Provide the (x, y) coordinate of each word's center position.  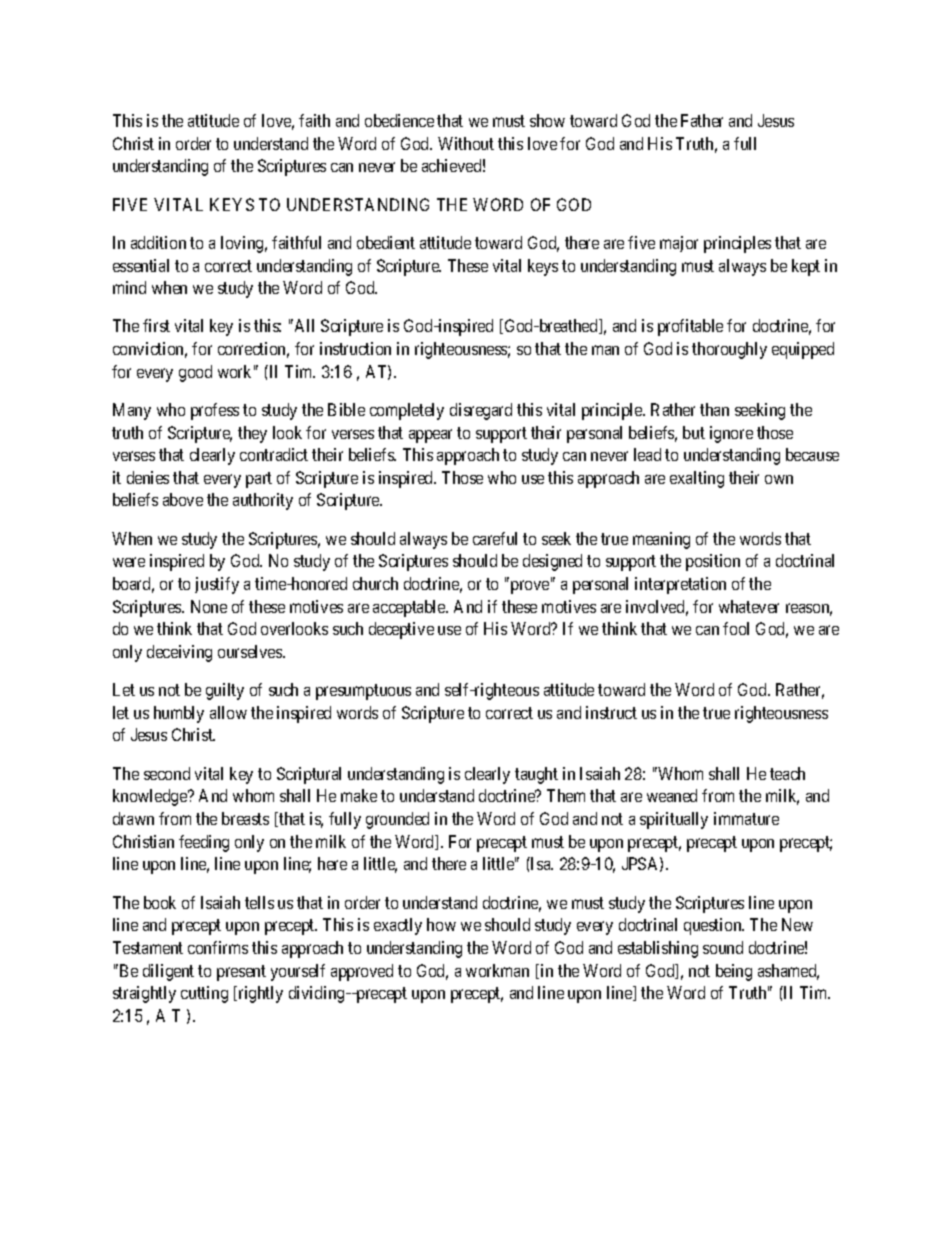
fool (736, 628)
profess (215, 411)
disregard (481, 411)
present (241, 973)
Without (466, 143)
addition (158, 242)
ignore (731, 434)
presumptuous (363, 692)
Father (702, 120)
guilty (225, 691)
